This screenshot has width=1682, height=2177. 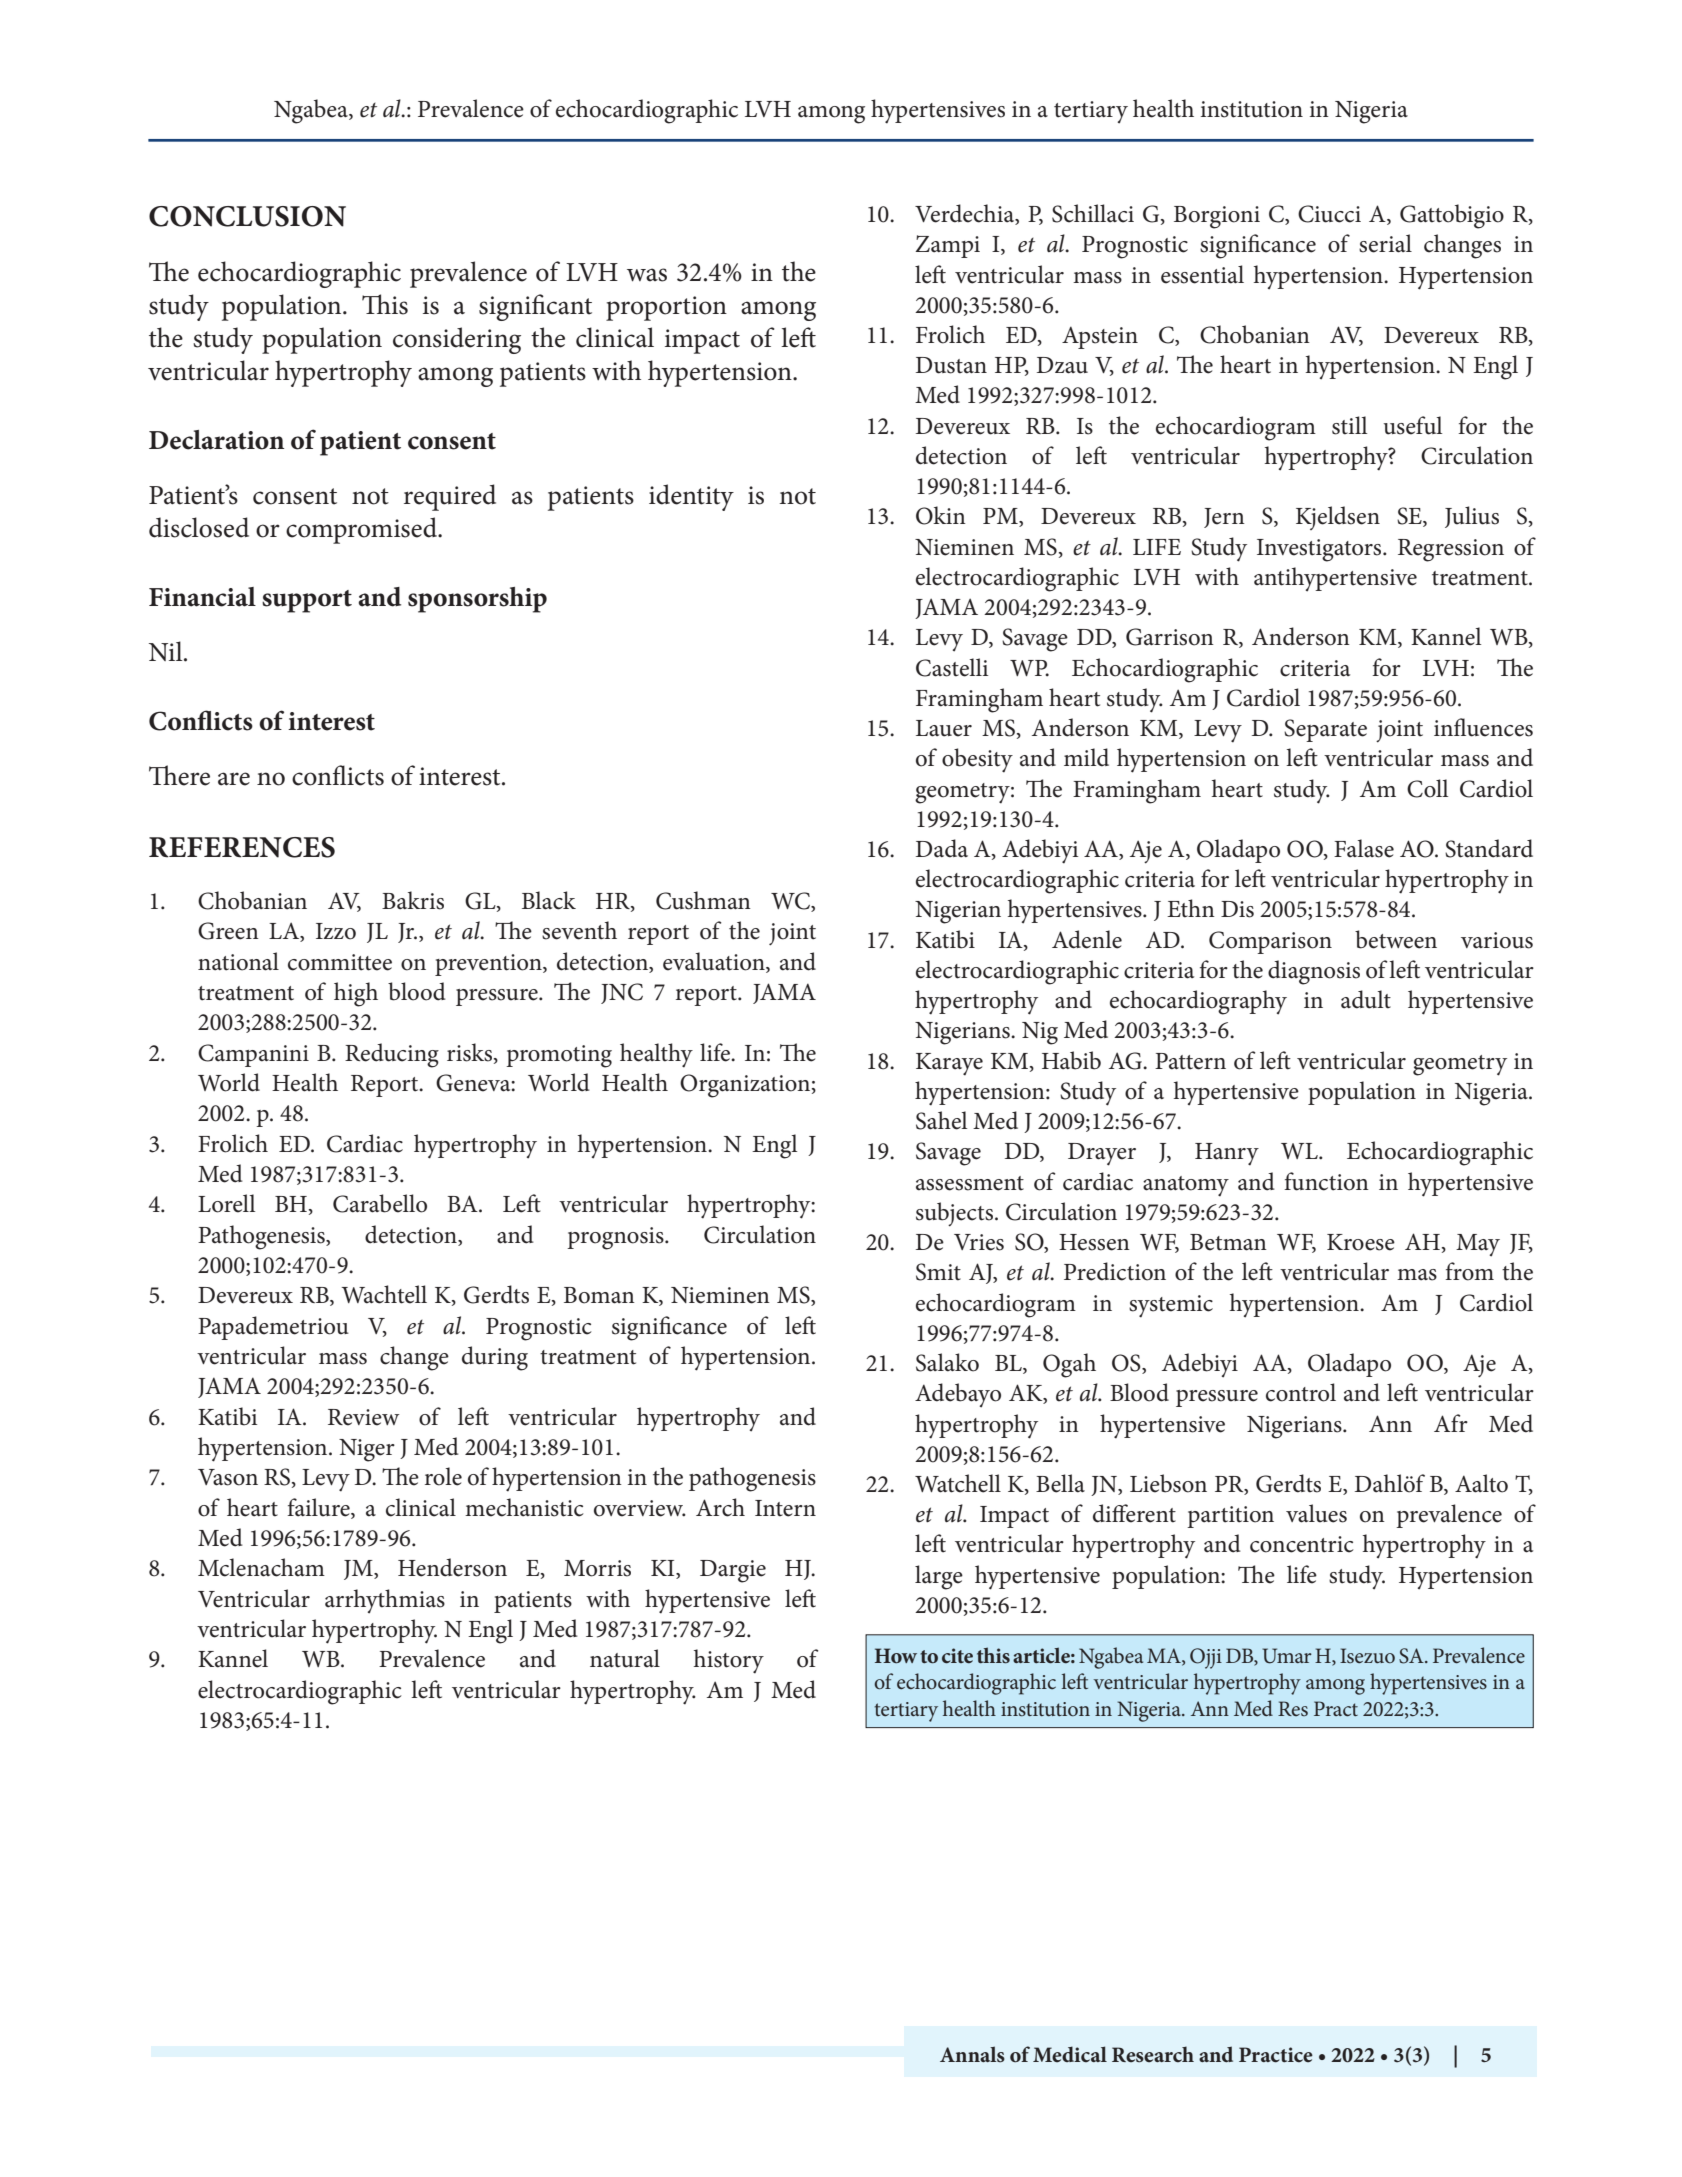 I want to click on Annals, so click(x=972, y=2054).
